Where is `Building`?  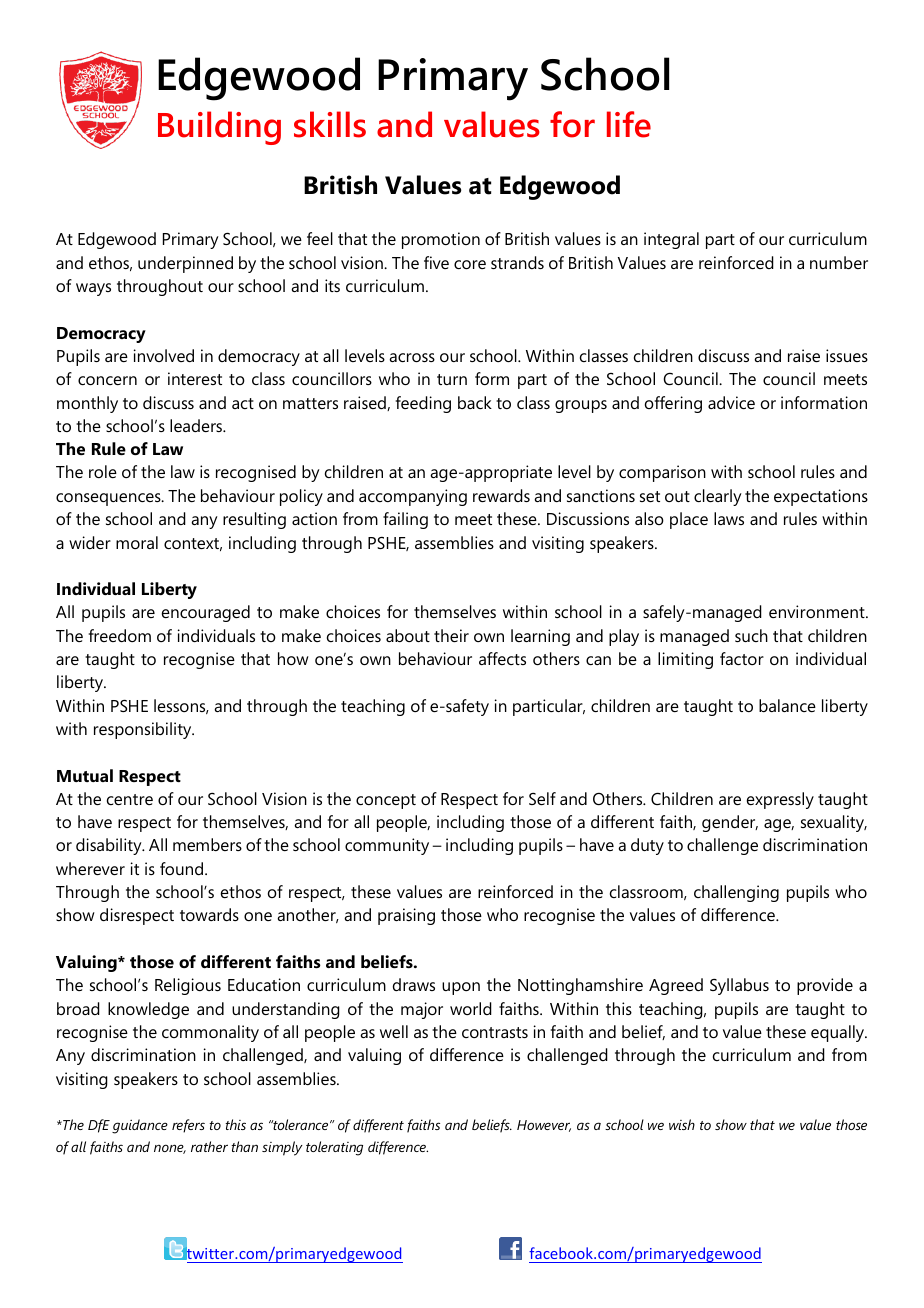
Building is located at coordinates (219, 128).
